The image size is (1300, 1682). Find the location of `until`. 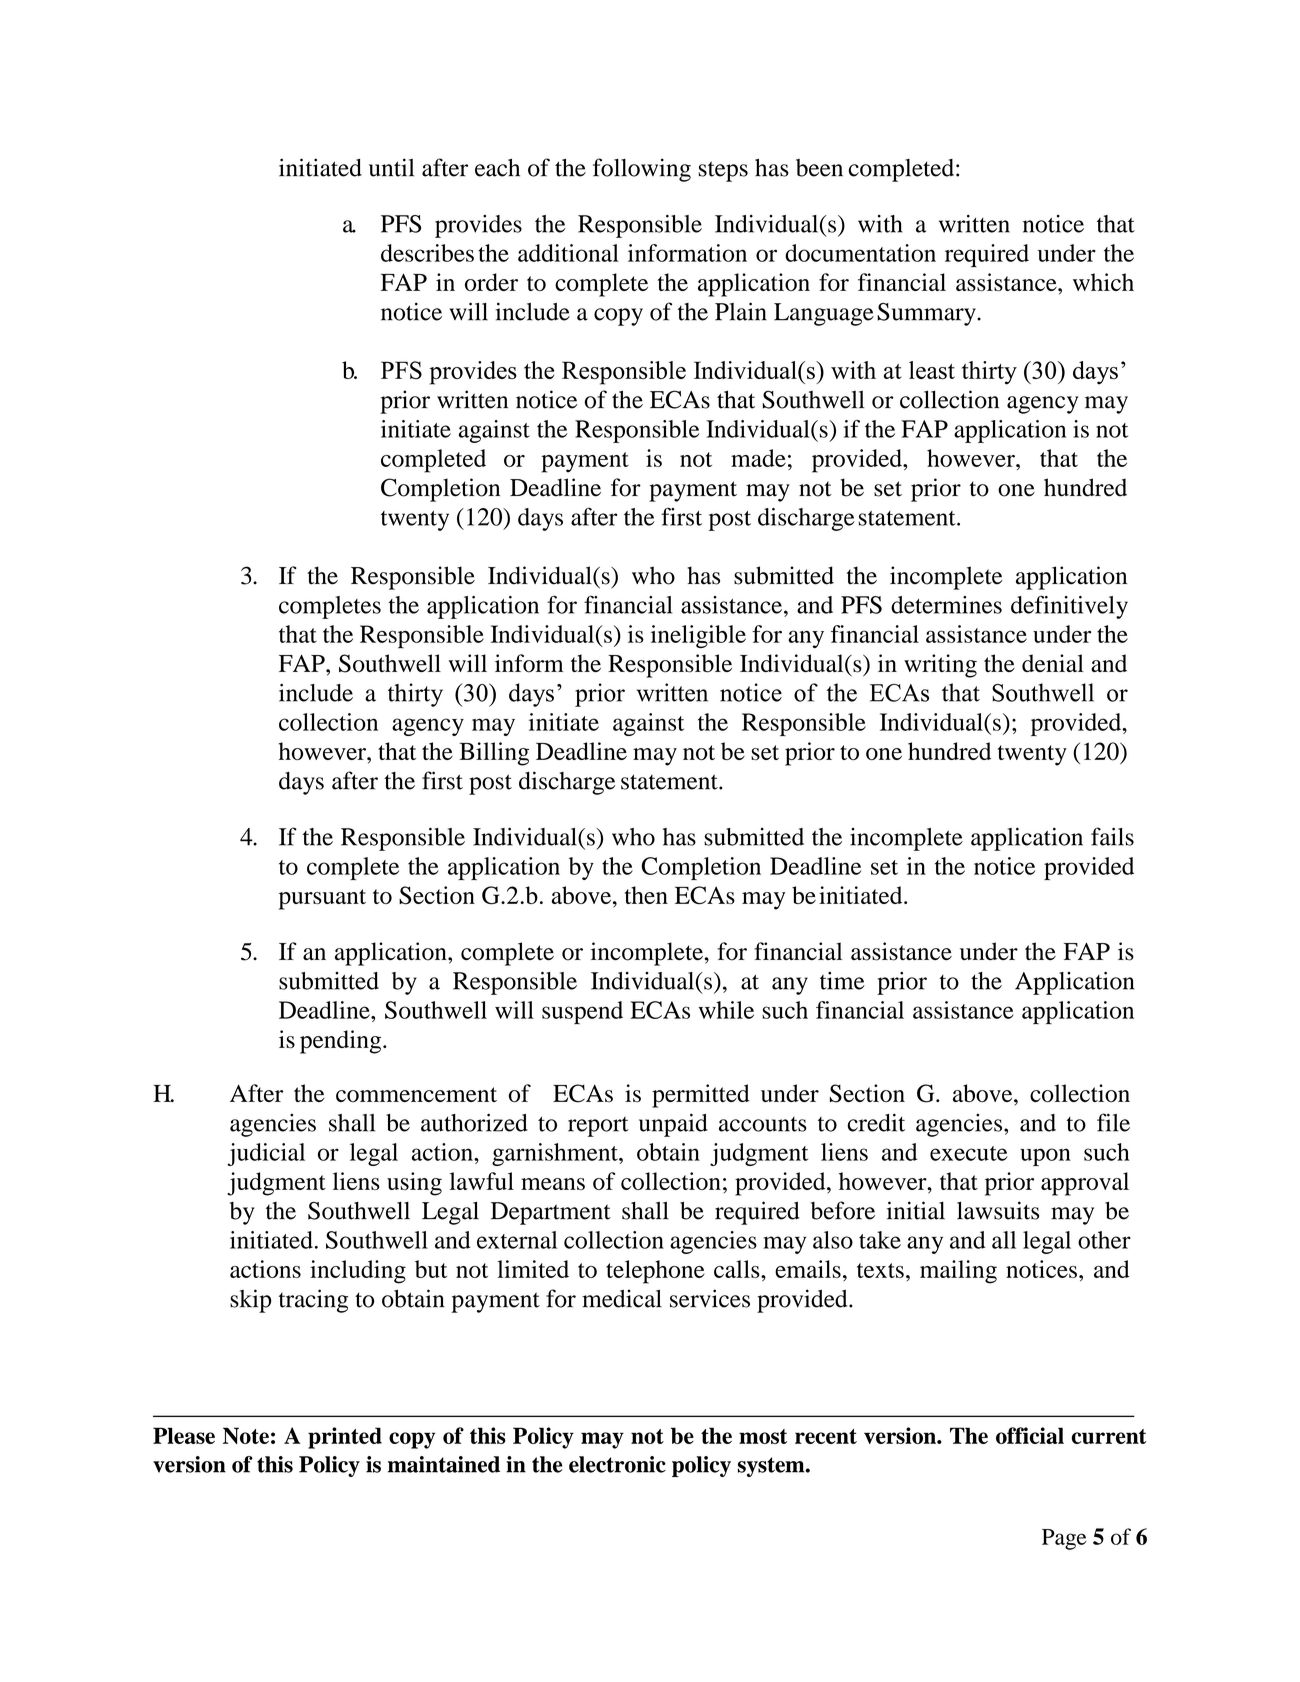

until is located at coordinates (391, 167).
